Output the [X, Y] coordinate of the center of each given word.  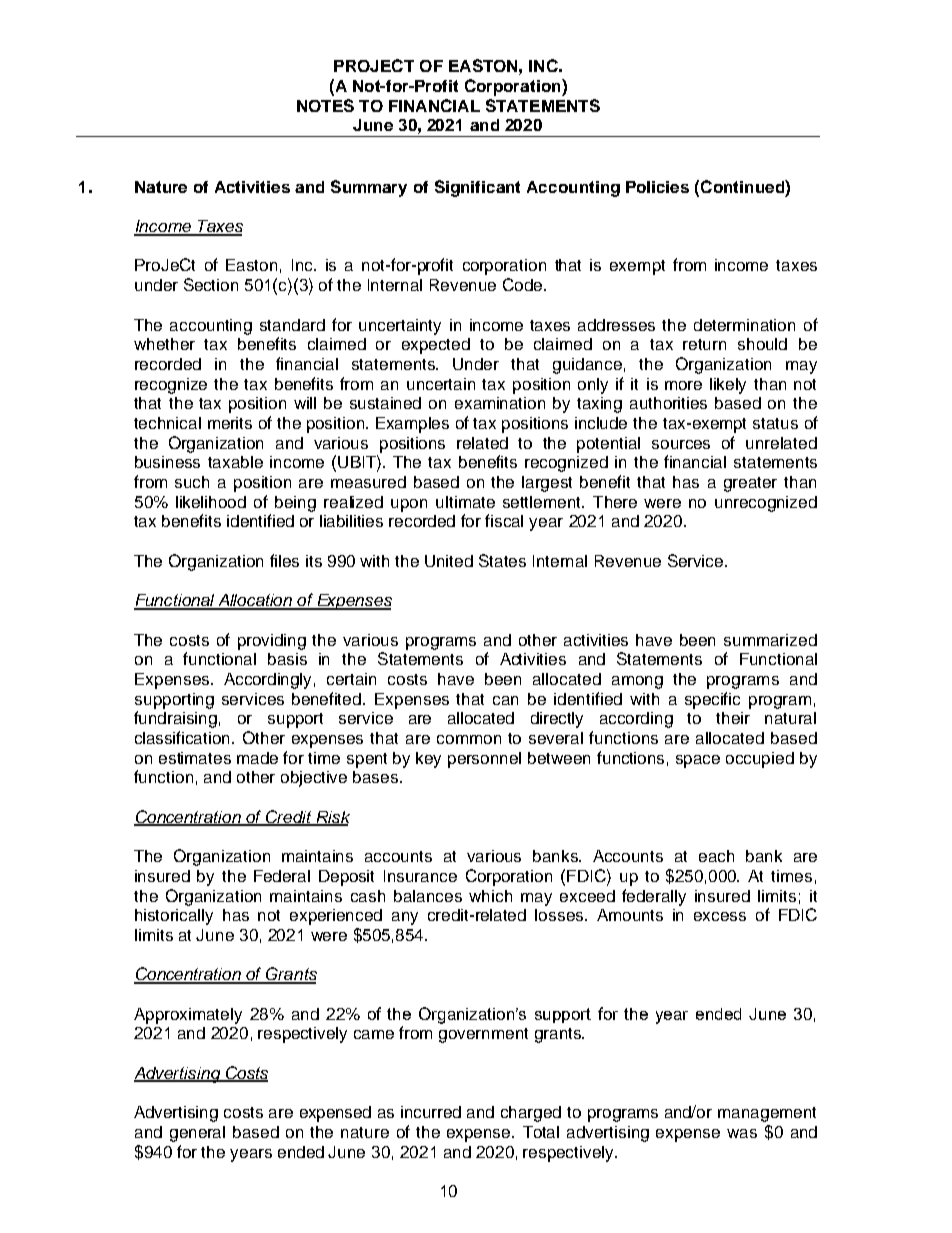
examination [500, 403]
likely [728, 386]
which [490, 896]
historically [174, 917]
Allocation [255, 601]
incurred [431, 1112]
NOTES [325, 105]
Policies [657, 187]
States [502, 560]
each [716, 856]
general [197, 1134]
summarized [770, 640]
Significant [477, 188]
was [742, 1133]
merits [230, 423]
